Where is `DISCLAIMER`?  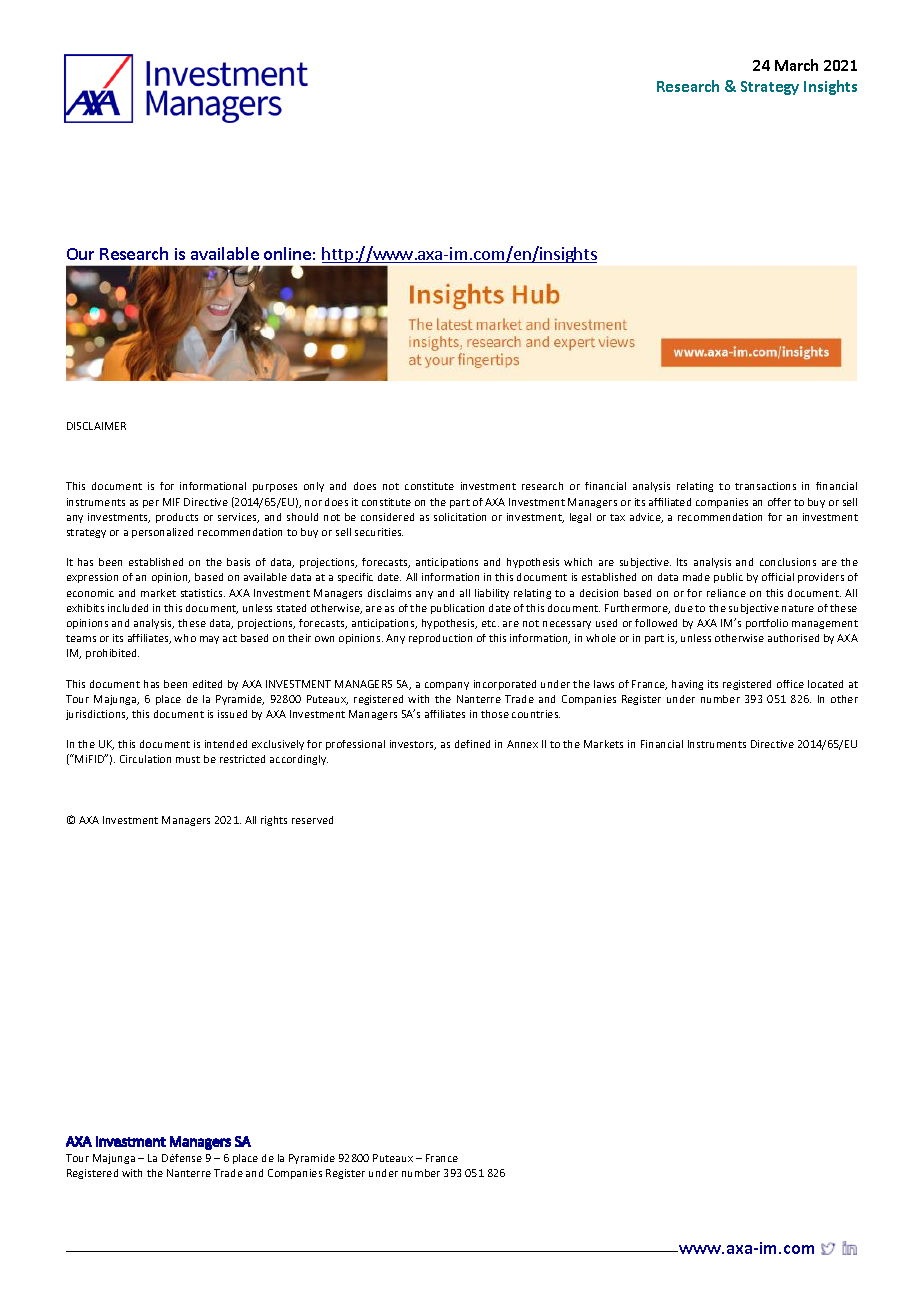 DISCLAIMER is located at coordinates (96, 426).
